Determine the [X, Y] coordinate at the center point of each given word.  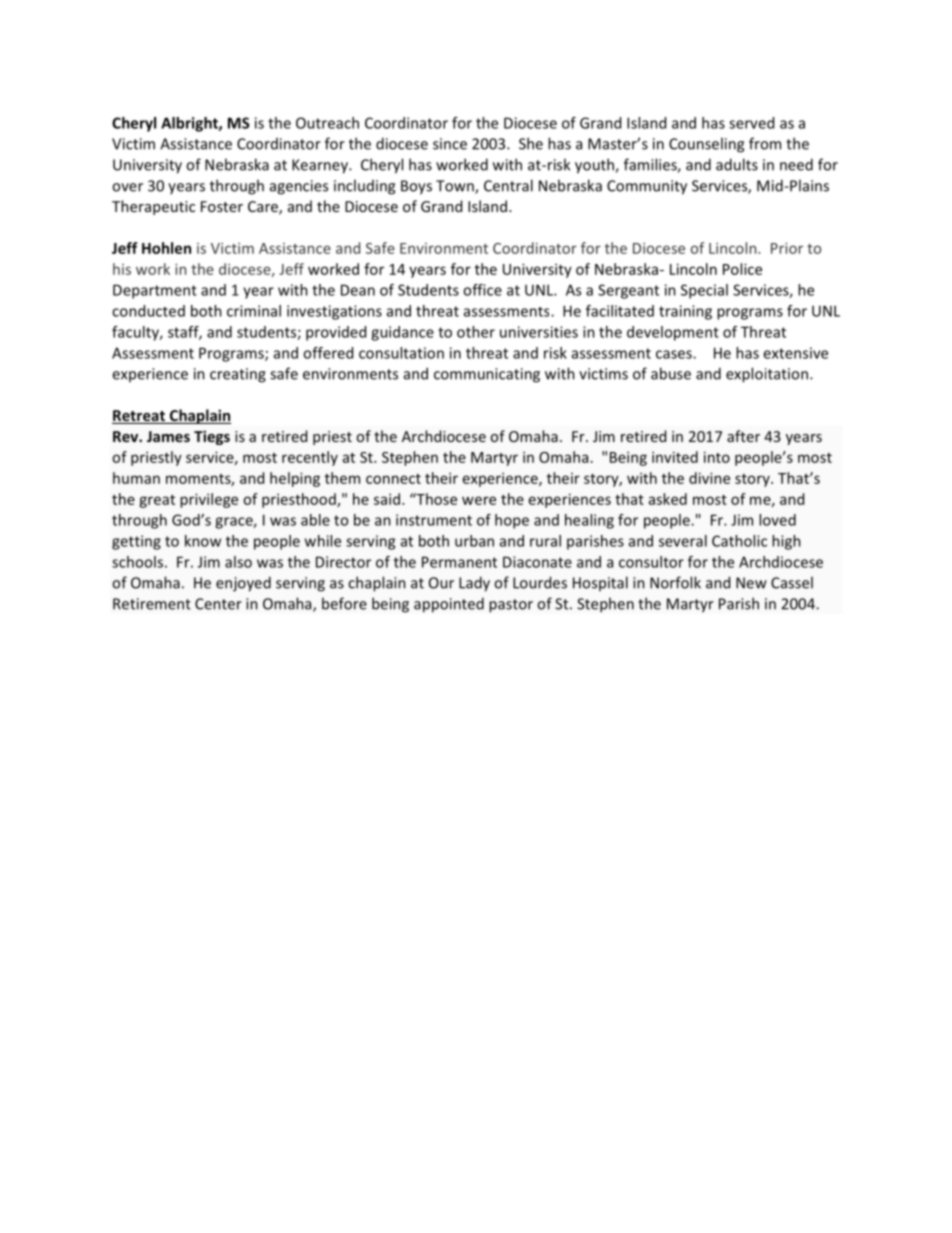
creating [238, 375]
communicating [487, 375]
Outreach [327, 123]
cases [675, 354]
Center [218, 604]
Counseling [706, 145]
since [450, 144]
